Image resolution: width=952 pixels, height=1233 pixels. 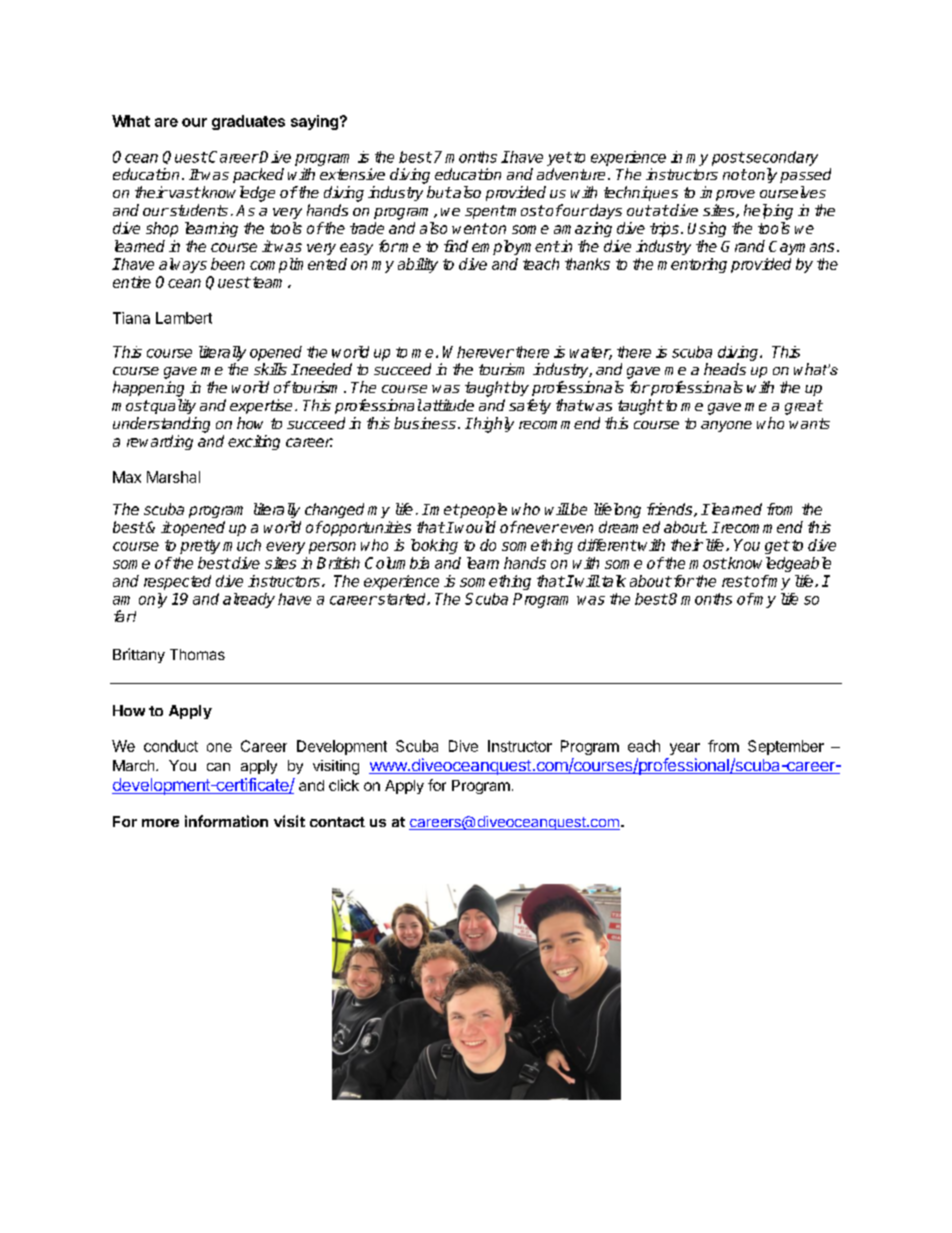 I want to click on quality, so click(x=172, y=406).
